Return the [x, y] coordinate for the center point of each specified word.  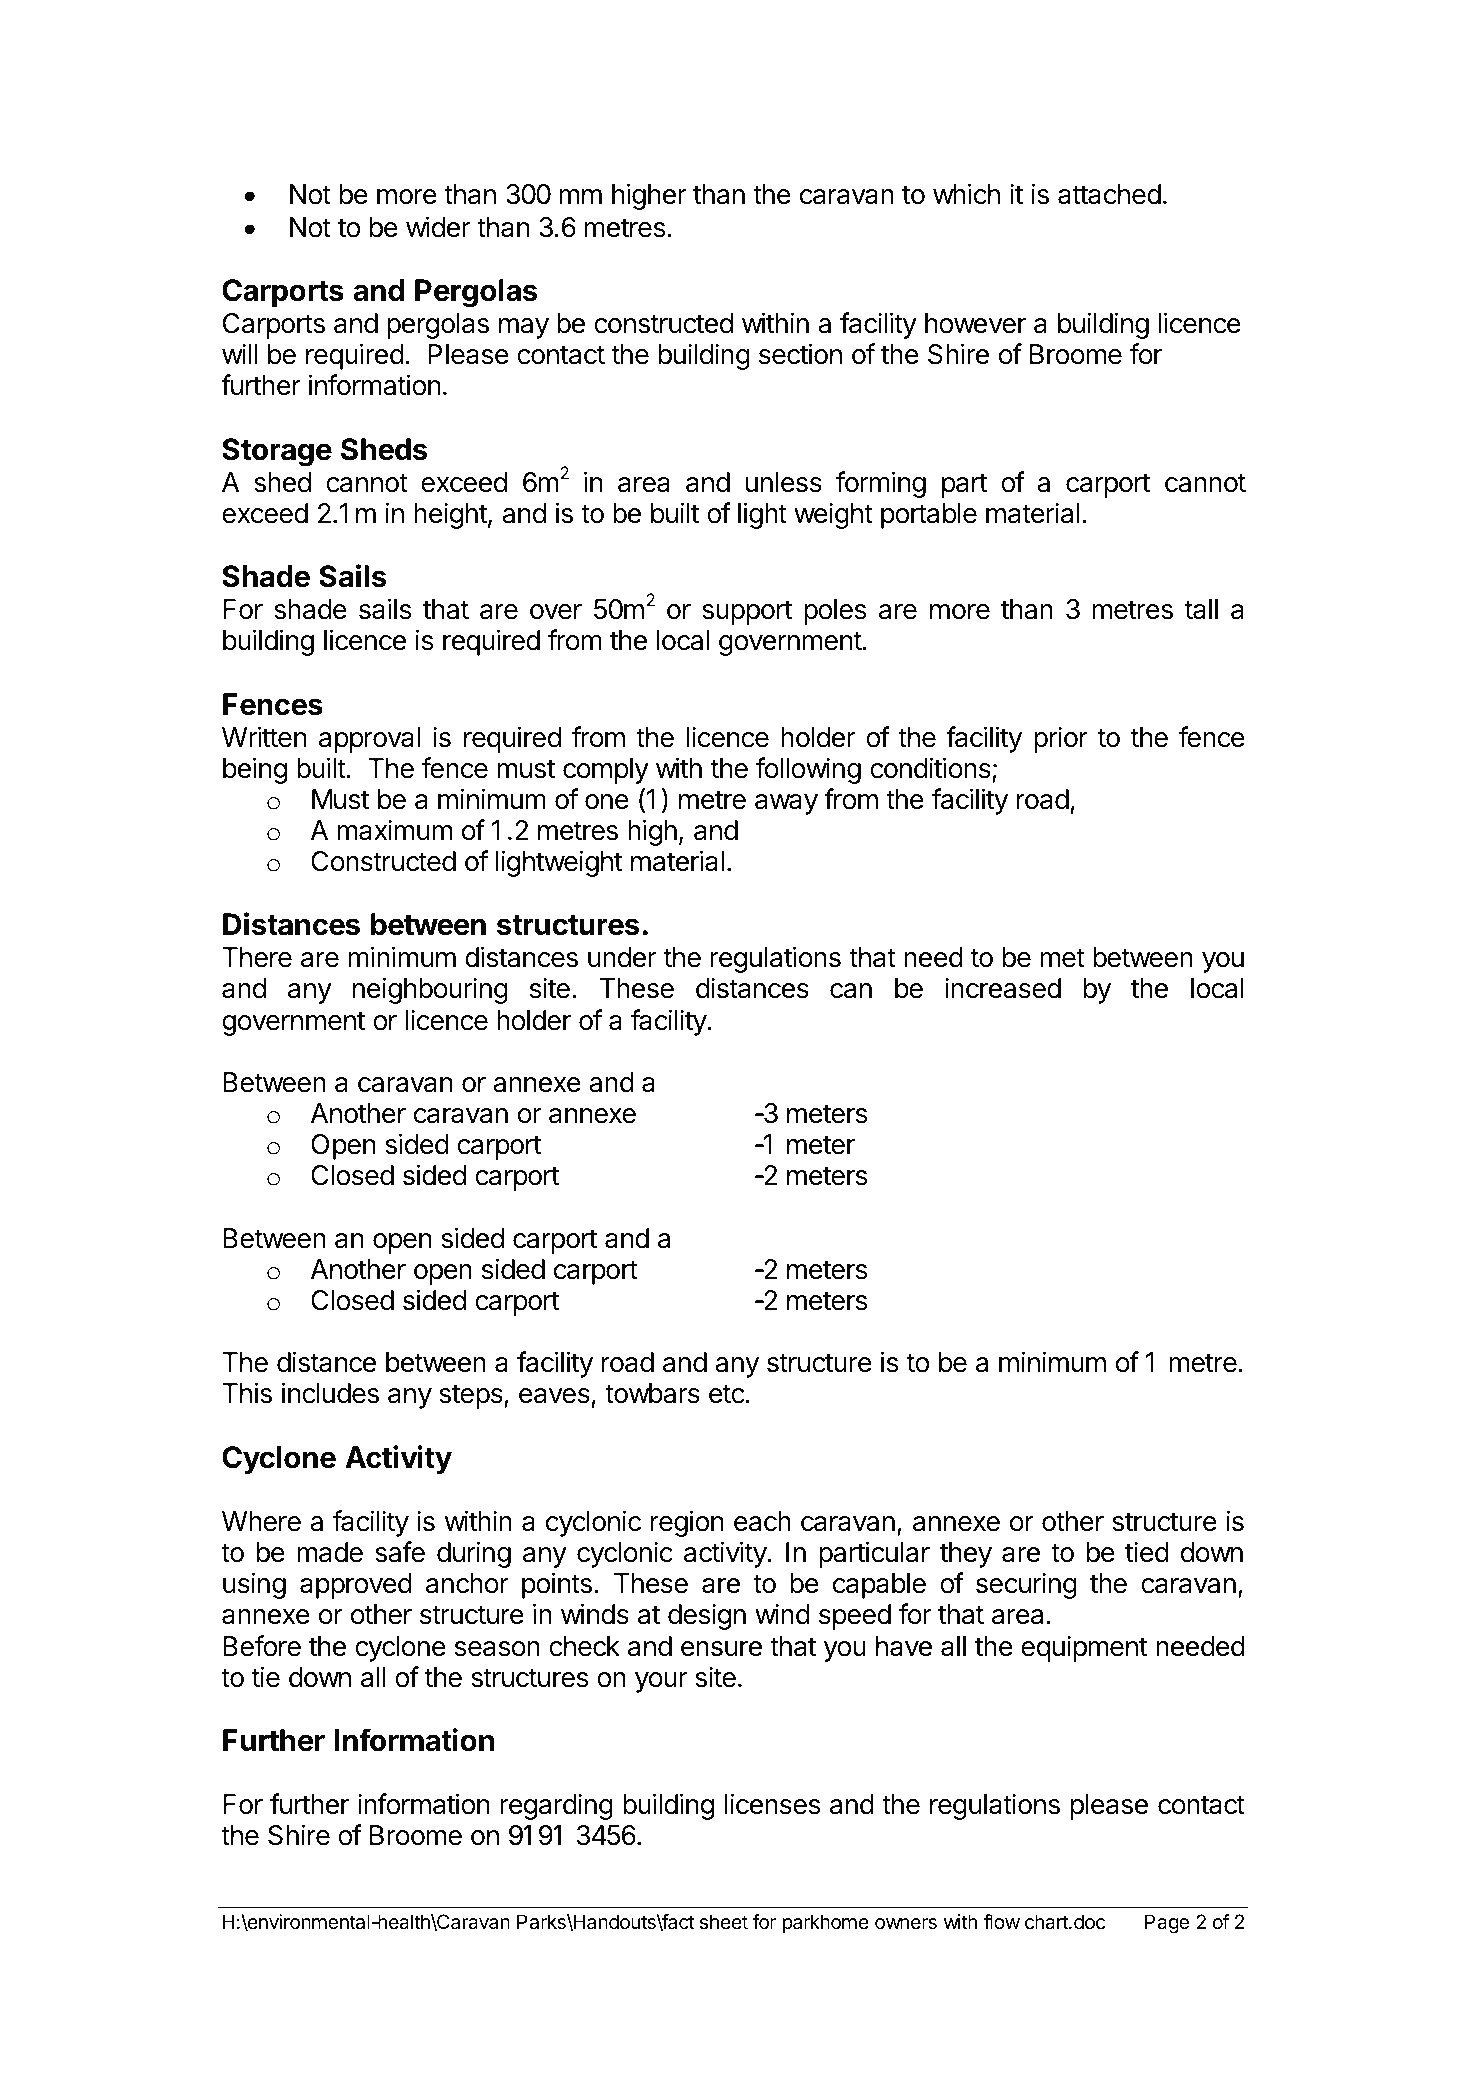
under [622, 957]
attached [1109, 194]
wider [438, 227]
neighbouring [430, 990]
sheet [724, 1921]
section [800, 354]
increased [1003, 988]
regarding [556, 1806]
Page [1167, 1924]
